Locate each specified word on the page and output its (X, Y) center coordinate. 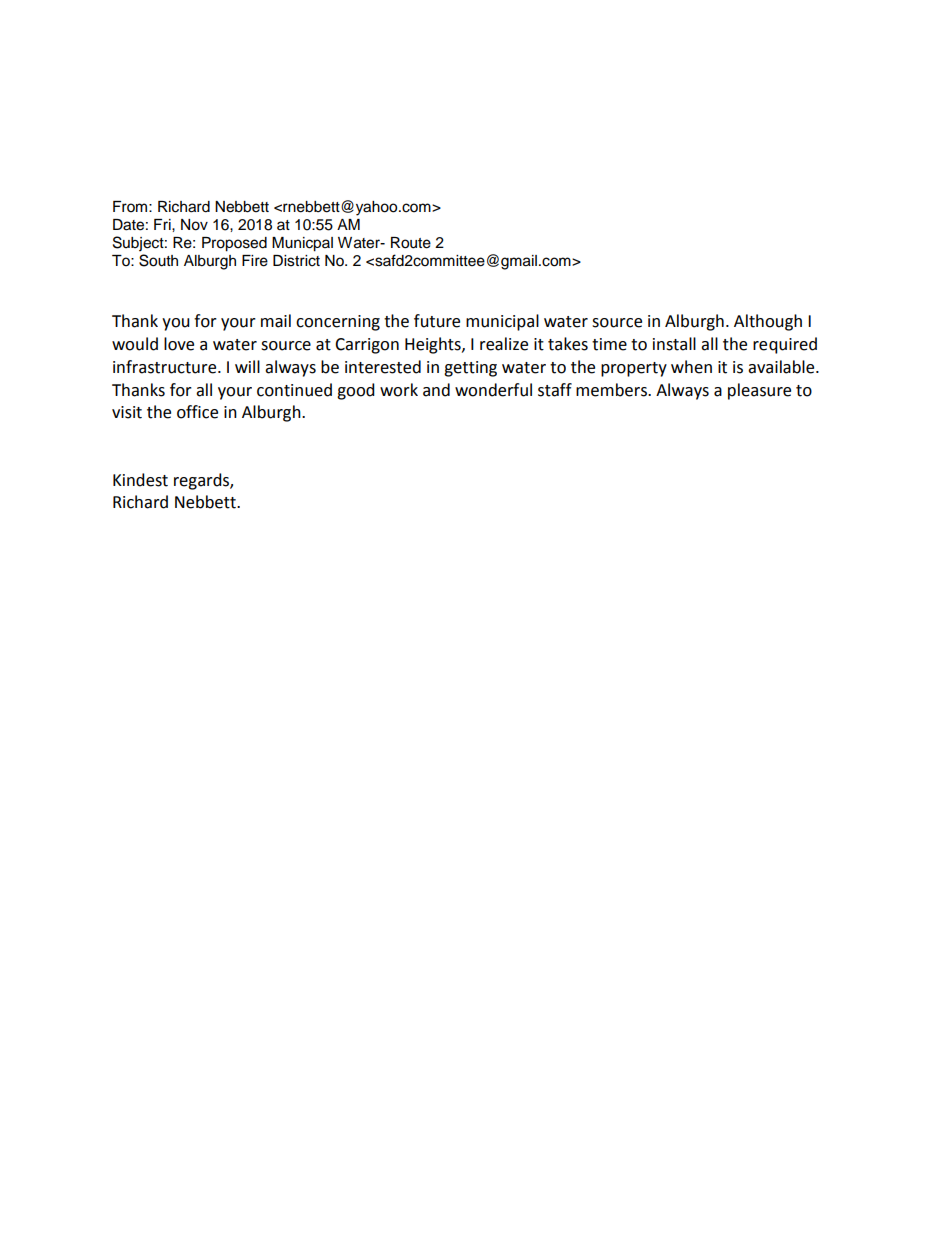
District (296, 261)
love (179, 344)
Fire (255, 261)
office (197, 412)
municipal (502, 322)
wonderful (493, 390)
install (674, 344)
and (436, 390)
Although (768, 322)
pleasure (759, 391)
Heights (434, 345)
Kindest (140, 480)
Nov (194, 225)
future (437, 321)
